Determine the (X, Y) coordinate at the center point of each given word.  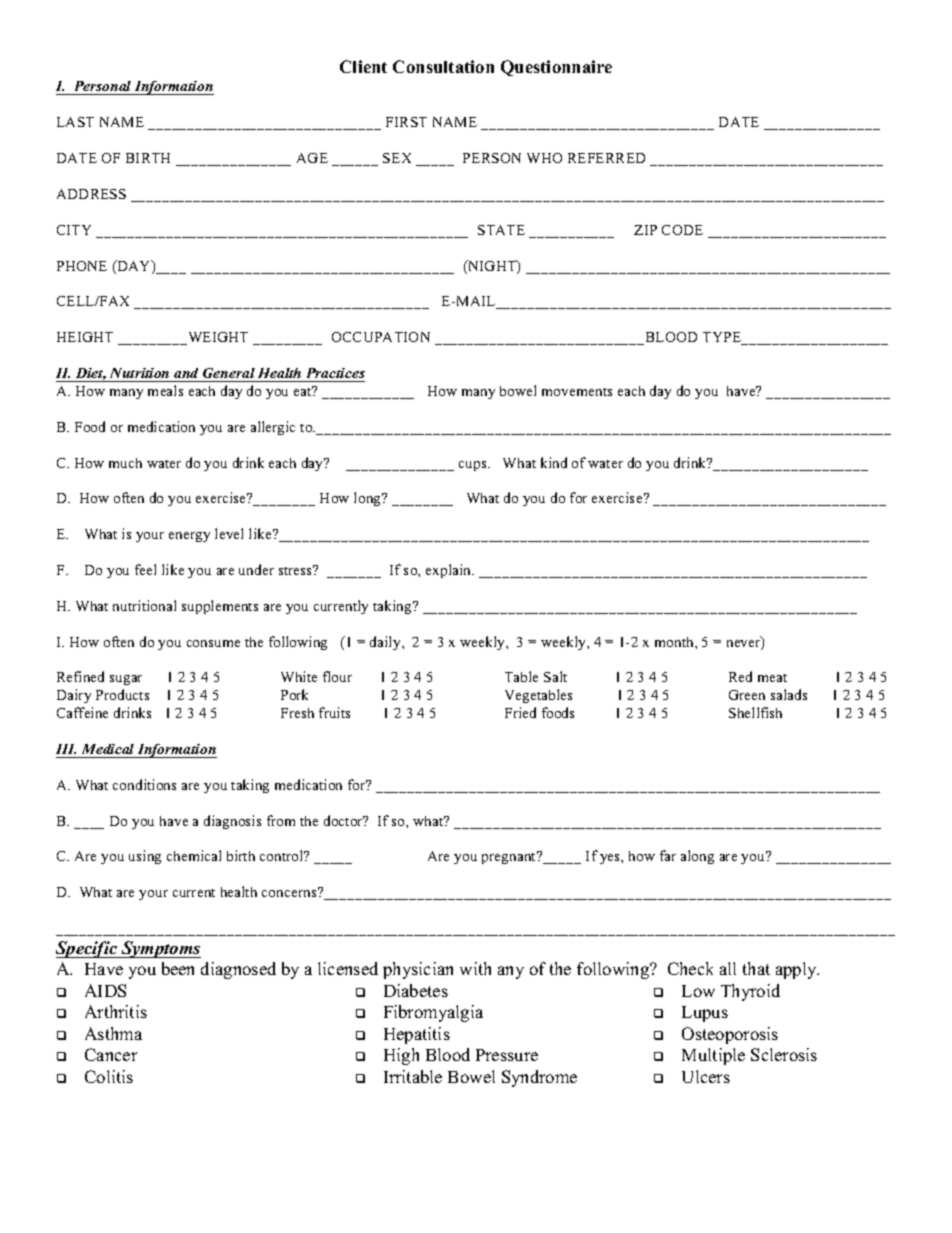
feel (145, 569)
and (186, 373)
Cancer (111, 1054)
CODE (682, 230)
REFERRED (606, 158)
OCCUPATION (381, 337)
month (675, 642)
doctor (344, 820)
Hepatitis (417, 1035)
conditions (144, 784)
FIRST (406, 122)
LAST (75, 122)
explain (450, 571)
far (668, 855)
